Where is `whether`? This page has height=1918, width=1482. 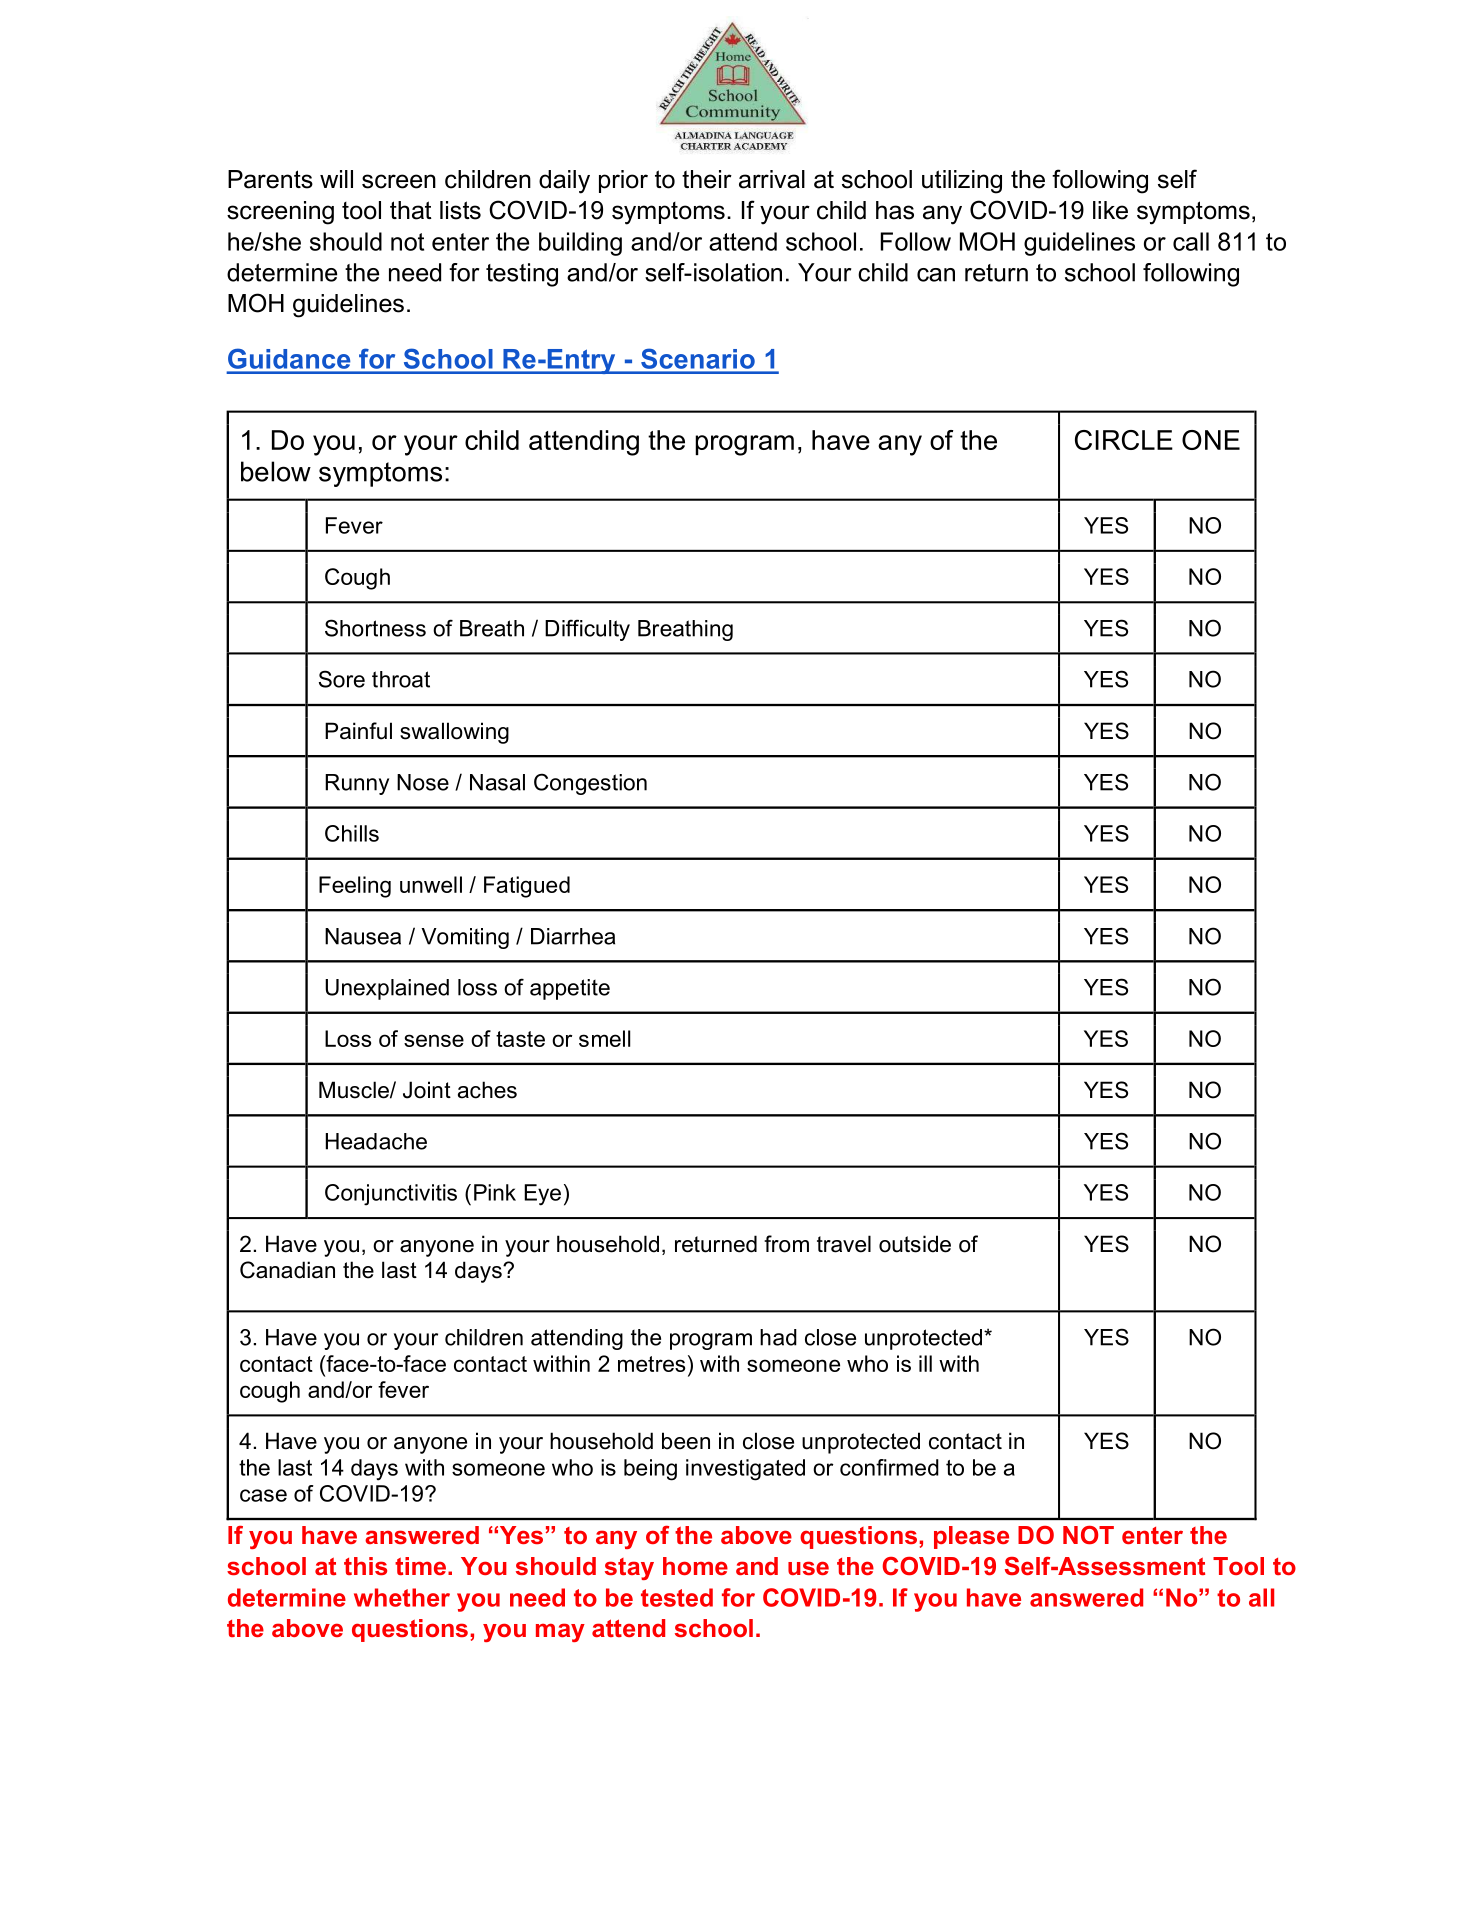 whether is located at coordinates (402, 1597).
